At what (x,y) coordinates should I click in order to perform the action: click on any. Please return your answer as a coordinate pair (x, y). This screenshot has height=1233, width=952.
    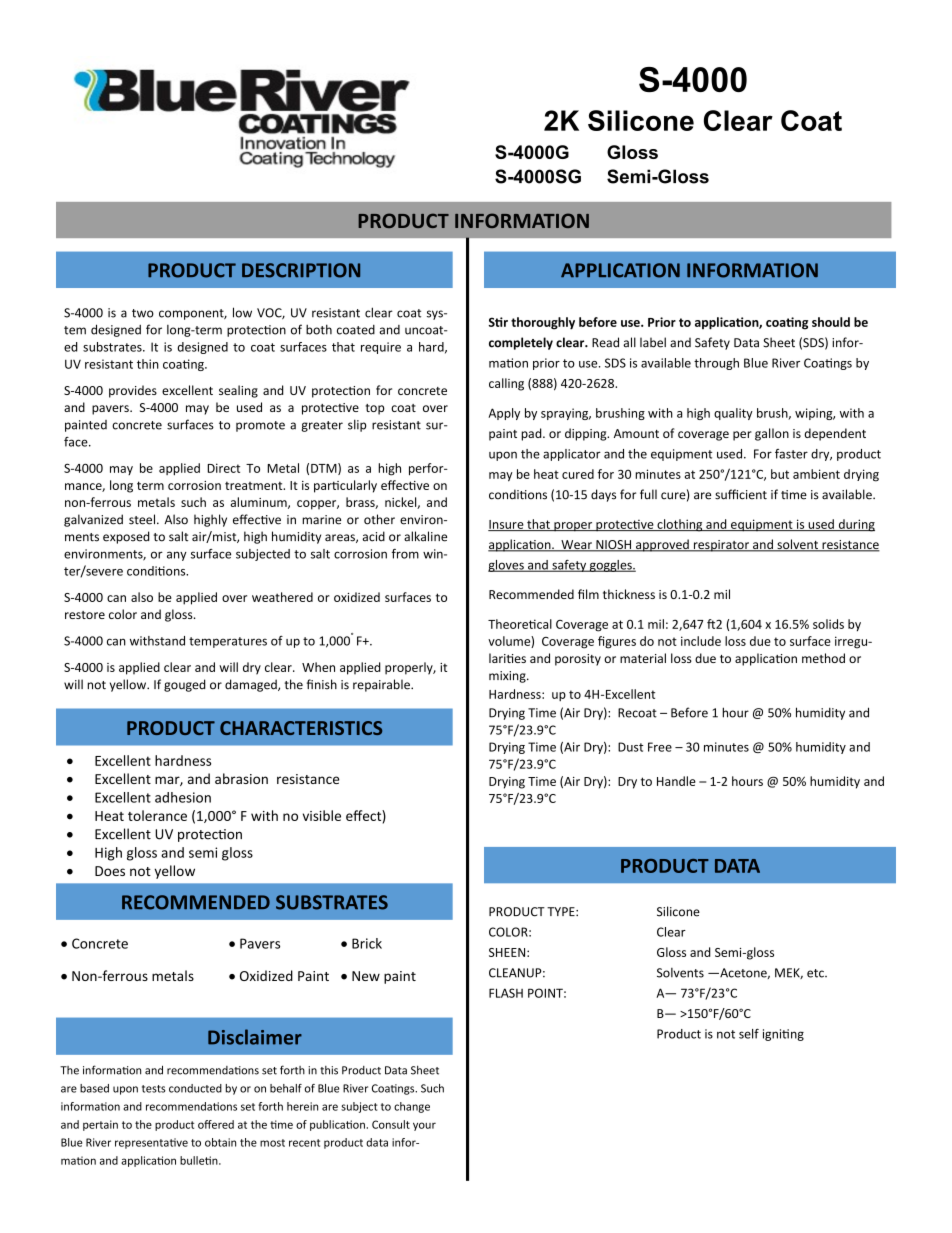
    Looking at the image, I should click on (177, 556).
